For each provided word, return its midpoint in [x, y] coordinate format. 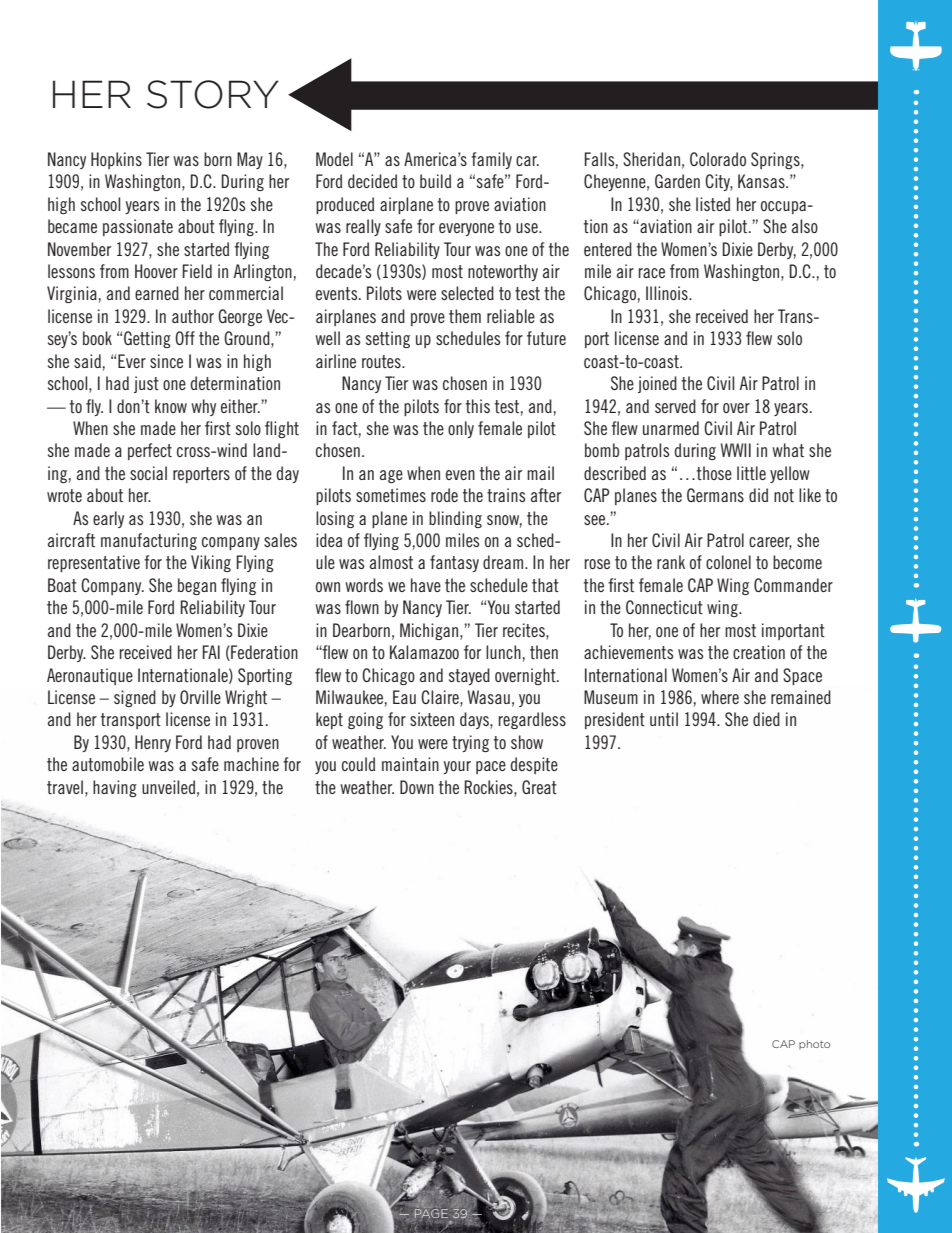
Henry [153, 743]
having [115, 788]
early [108, 519]
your [457, 767]
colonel [728, 562]
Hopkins [116, 160]
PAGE [431, 1212]
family [491, 160]
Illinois [668, 293]
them [465, 316]
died [766, 719]
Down [417, 787]
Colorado [718, 159]
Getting [147, 339]
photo [814, 1045]
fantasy [454, 563]
